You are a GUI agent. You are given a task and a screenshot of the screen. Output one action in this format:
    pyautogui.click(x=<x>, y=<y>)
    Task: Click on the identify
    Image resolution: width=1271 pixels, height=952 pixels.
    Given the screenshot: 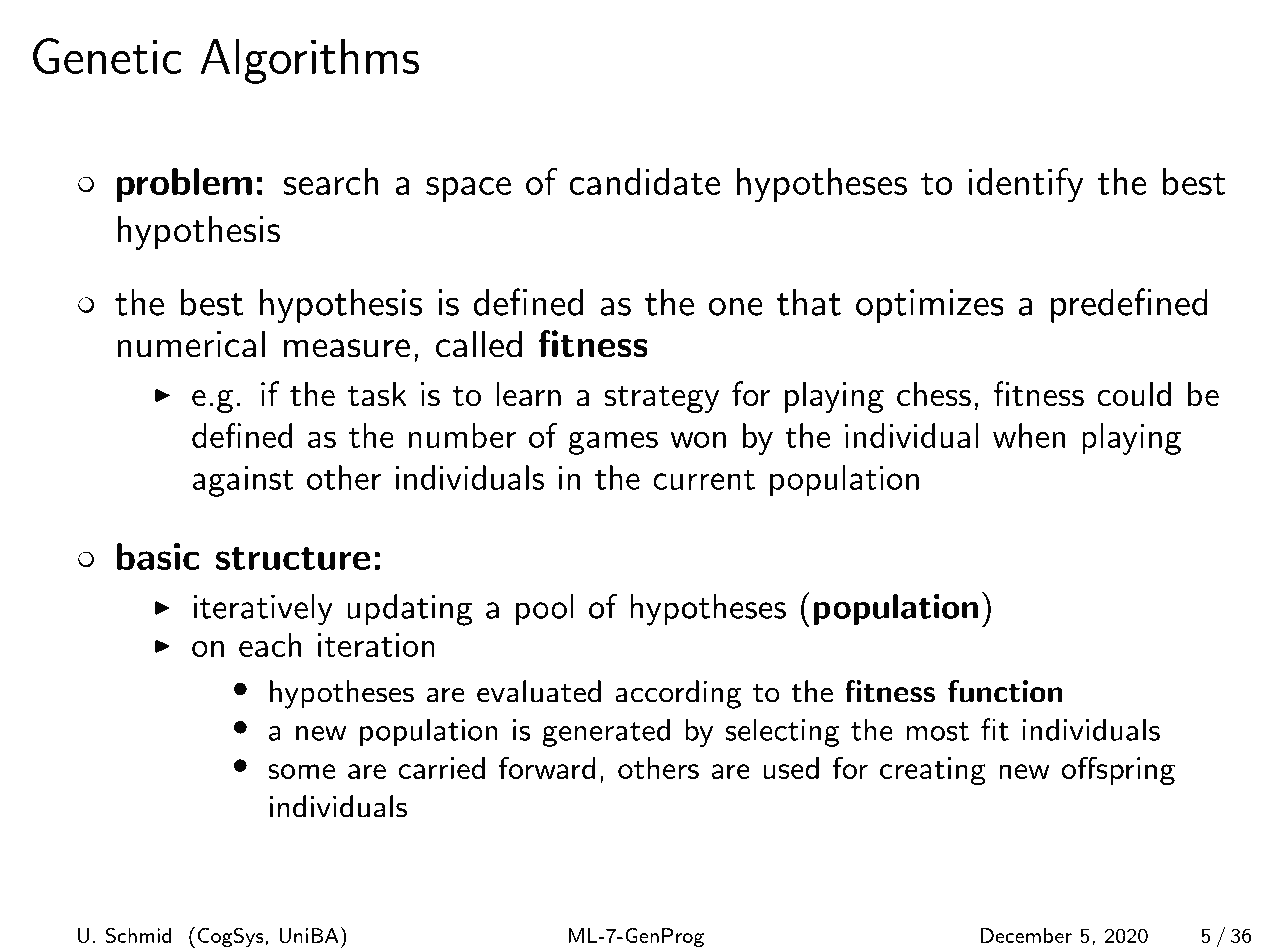 What is the action you would take?
    pyautogui.click(x=1026, y=185)
